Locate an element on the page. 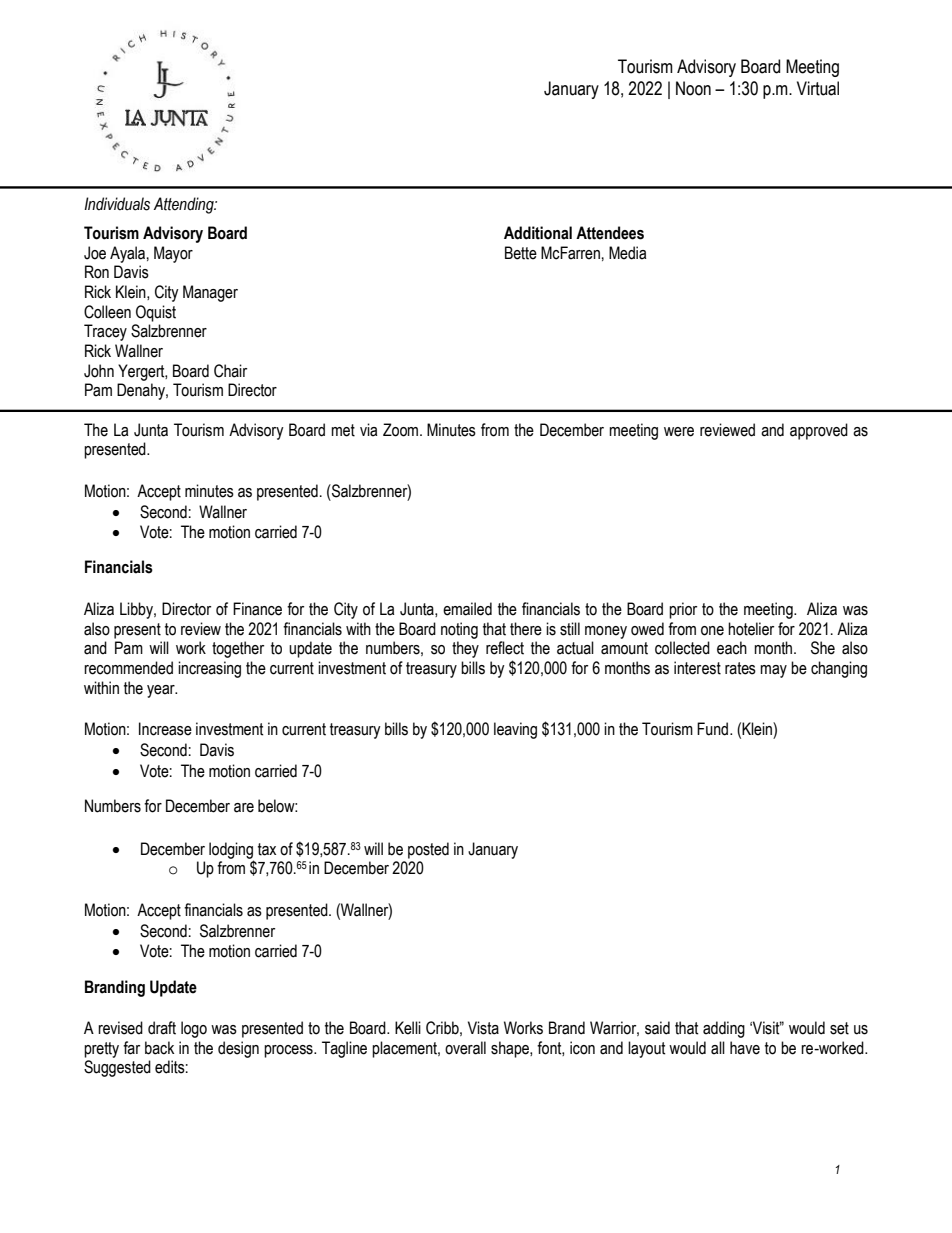 The image size is (952, 1233). Chair is located at coordinates (230, 371).
